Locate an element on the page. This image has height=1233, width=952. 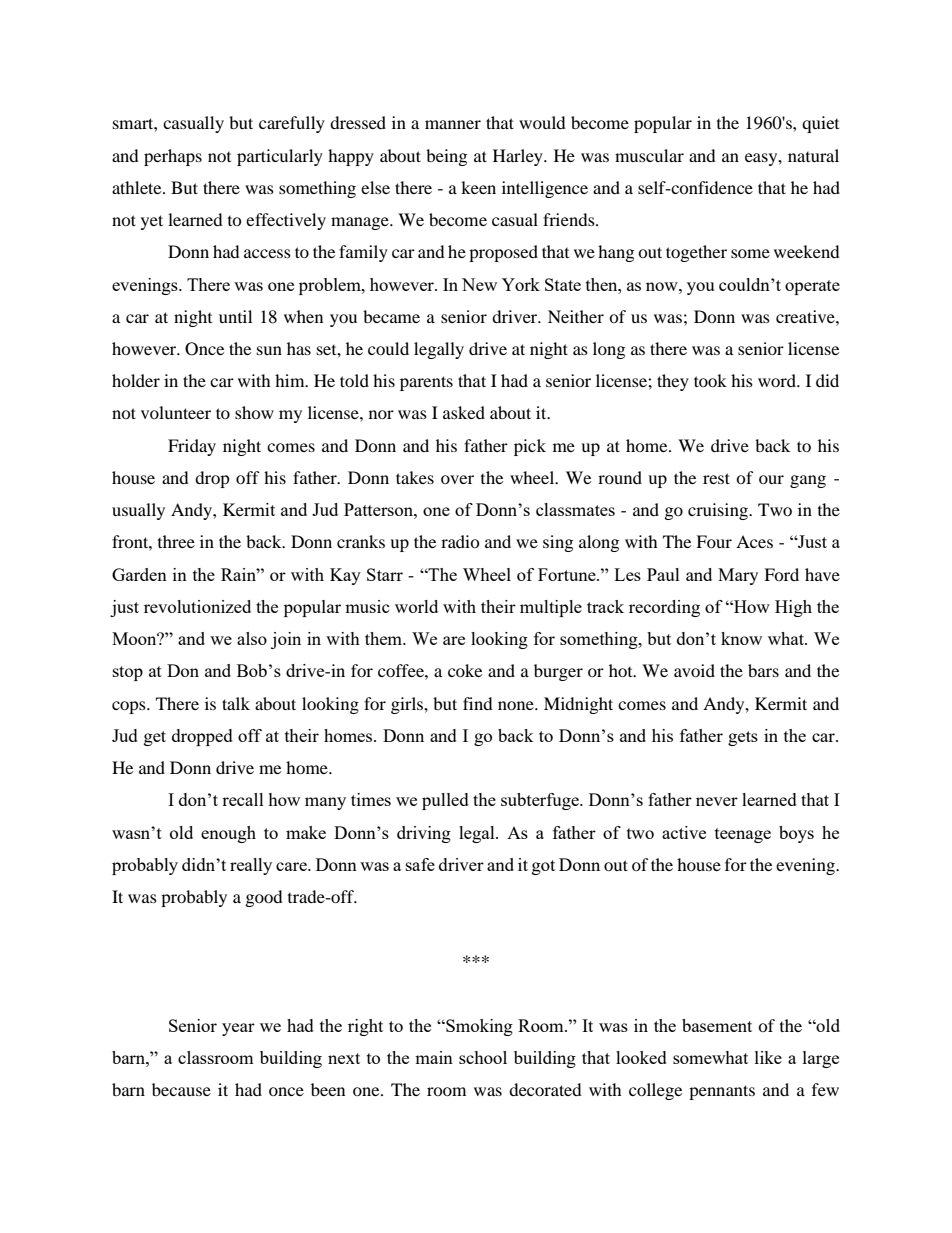
really is located at coordinates (251, 866).
